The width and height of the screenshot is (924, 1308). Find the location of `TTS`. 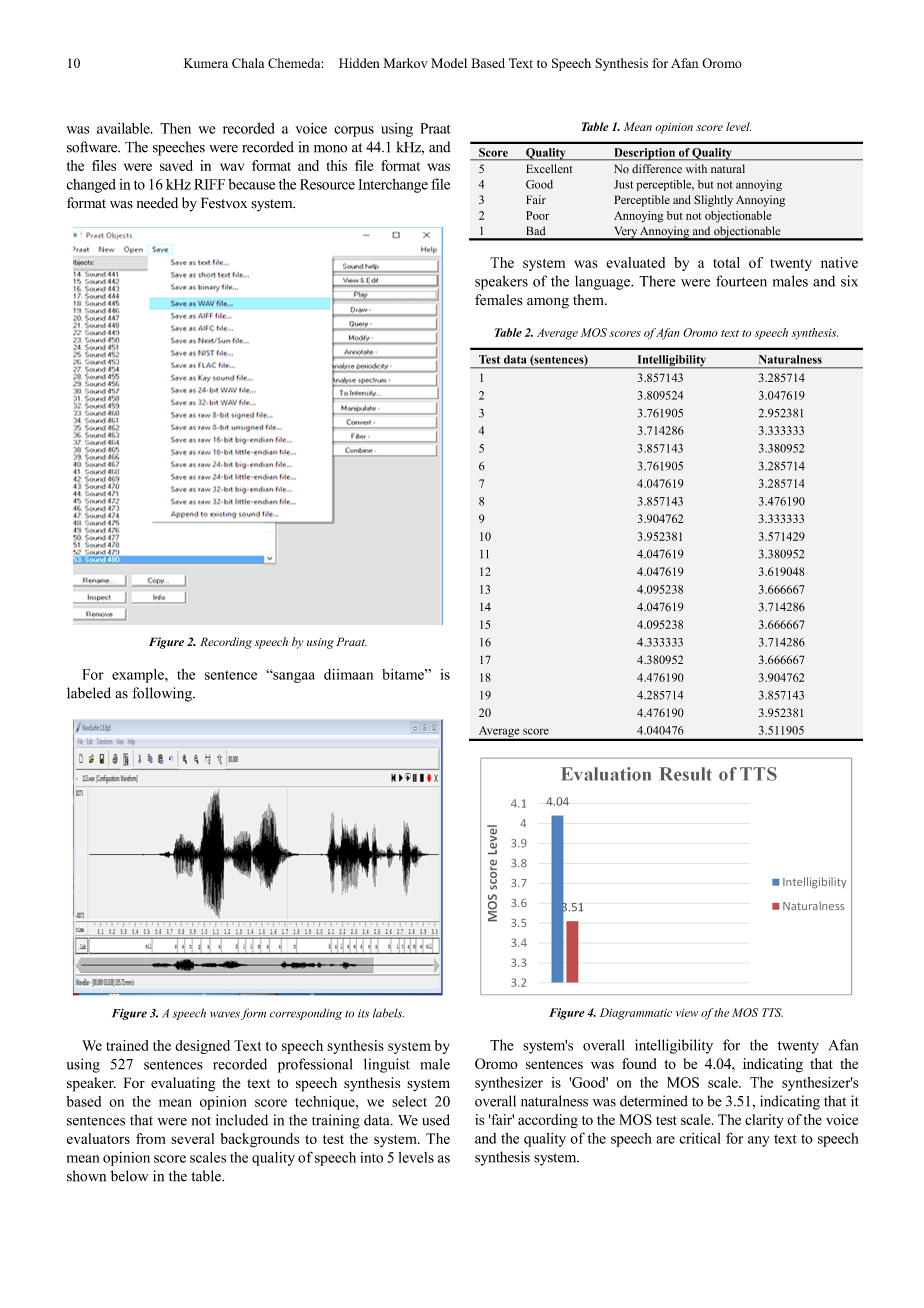

TTS is located at coordinates (772, 1012).
